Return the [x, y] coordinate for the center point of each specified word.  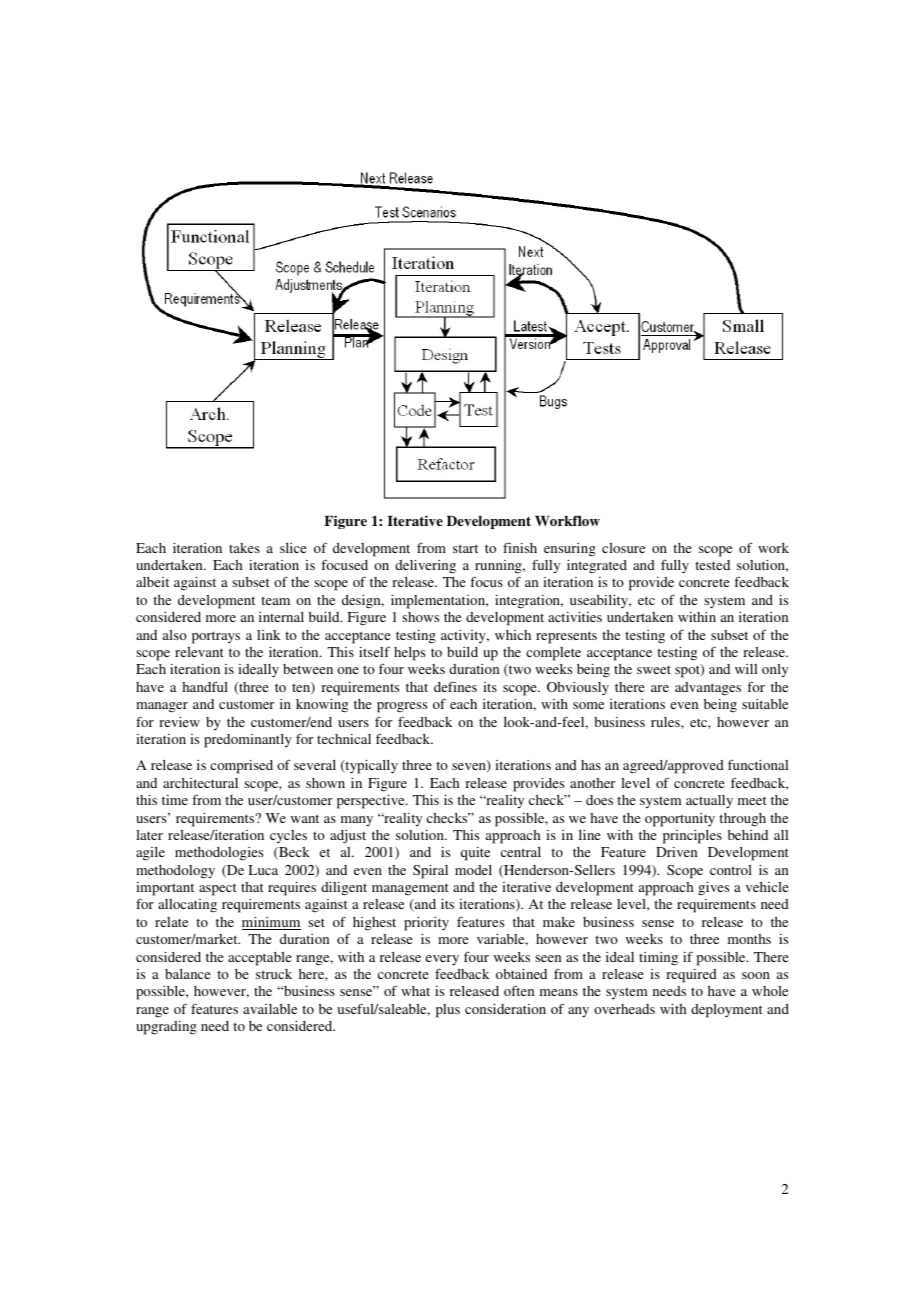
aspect [218, 889]
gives [713, 889]
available [270, 1009]
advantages [708, 689]
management [410, 889]
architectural [200, 783]
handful [205, 686]
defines [455, 687]
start [465, 548]
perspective [372, 802]
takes [244, 548]
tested [712, 565]
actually [709, 802]
